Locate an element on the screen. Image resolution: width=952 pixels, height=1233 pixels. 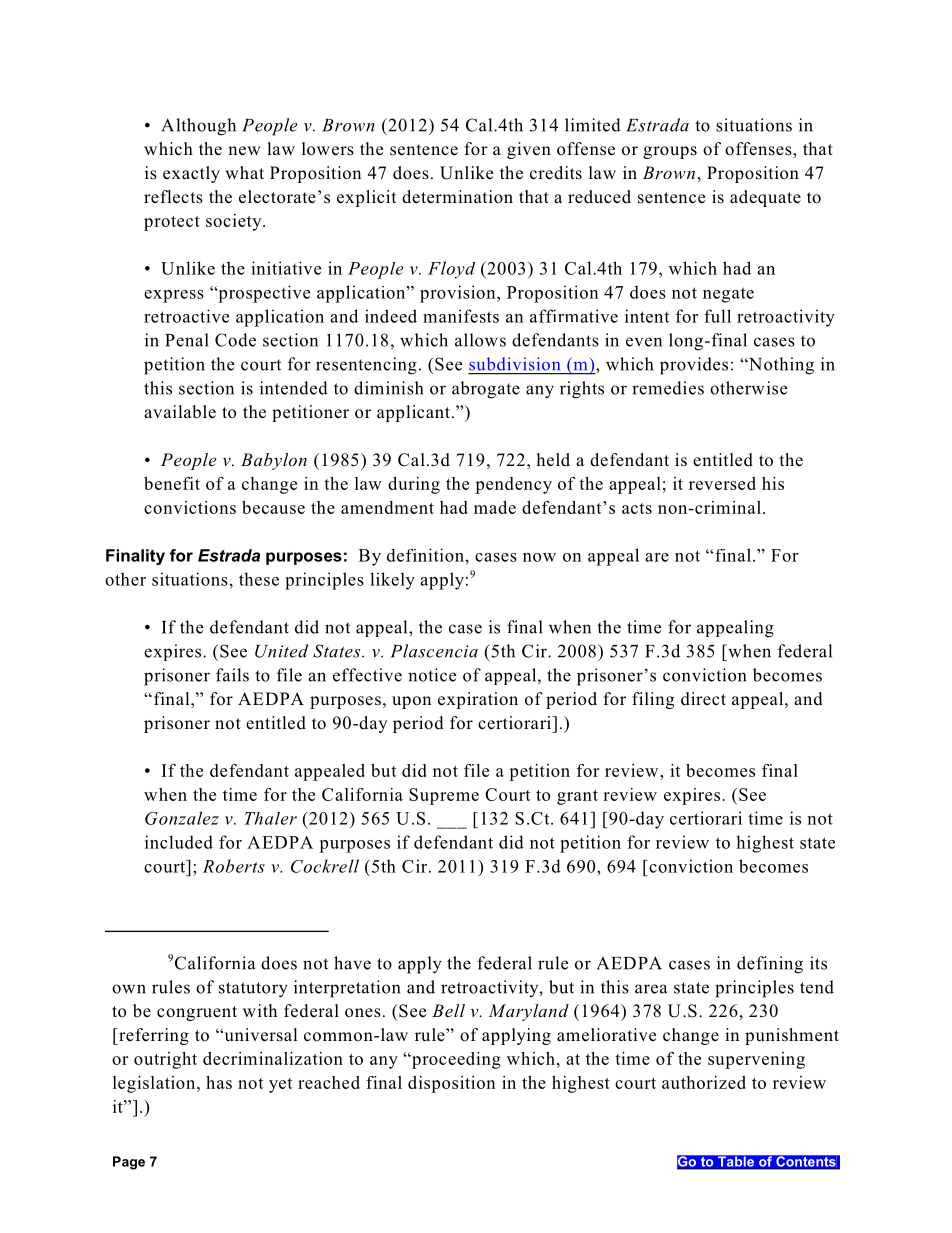
notice is located at coordinates (432, 675).
